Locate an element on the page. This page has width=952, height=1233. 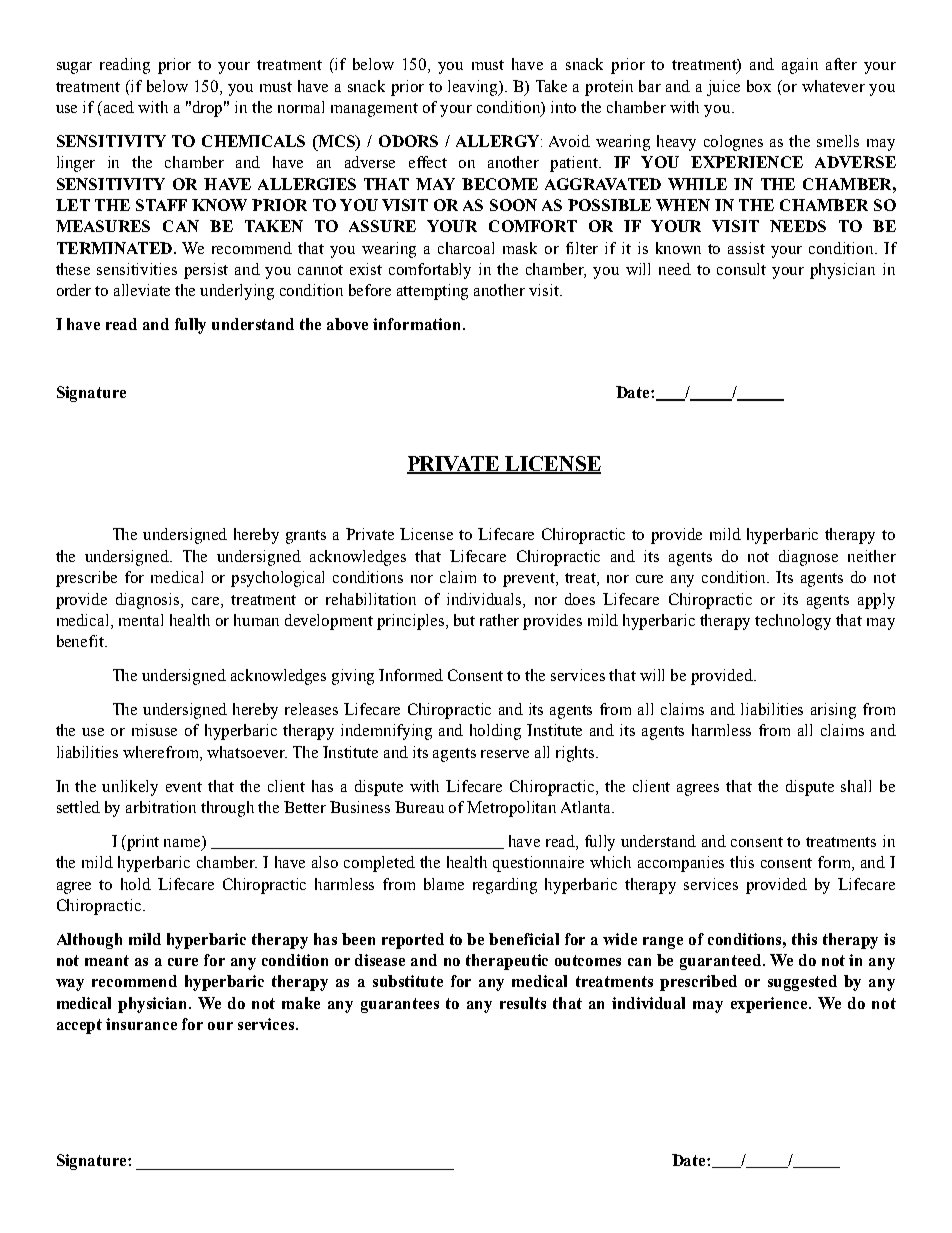
drop is located at coordinates (209, 109).
